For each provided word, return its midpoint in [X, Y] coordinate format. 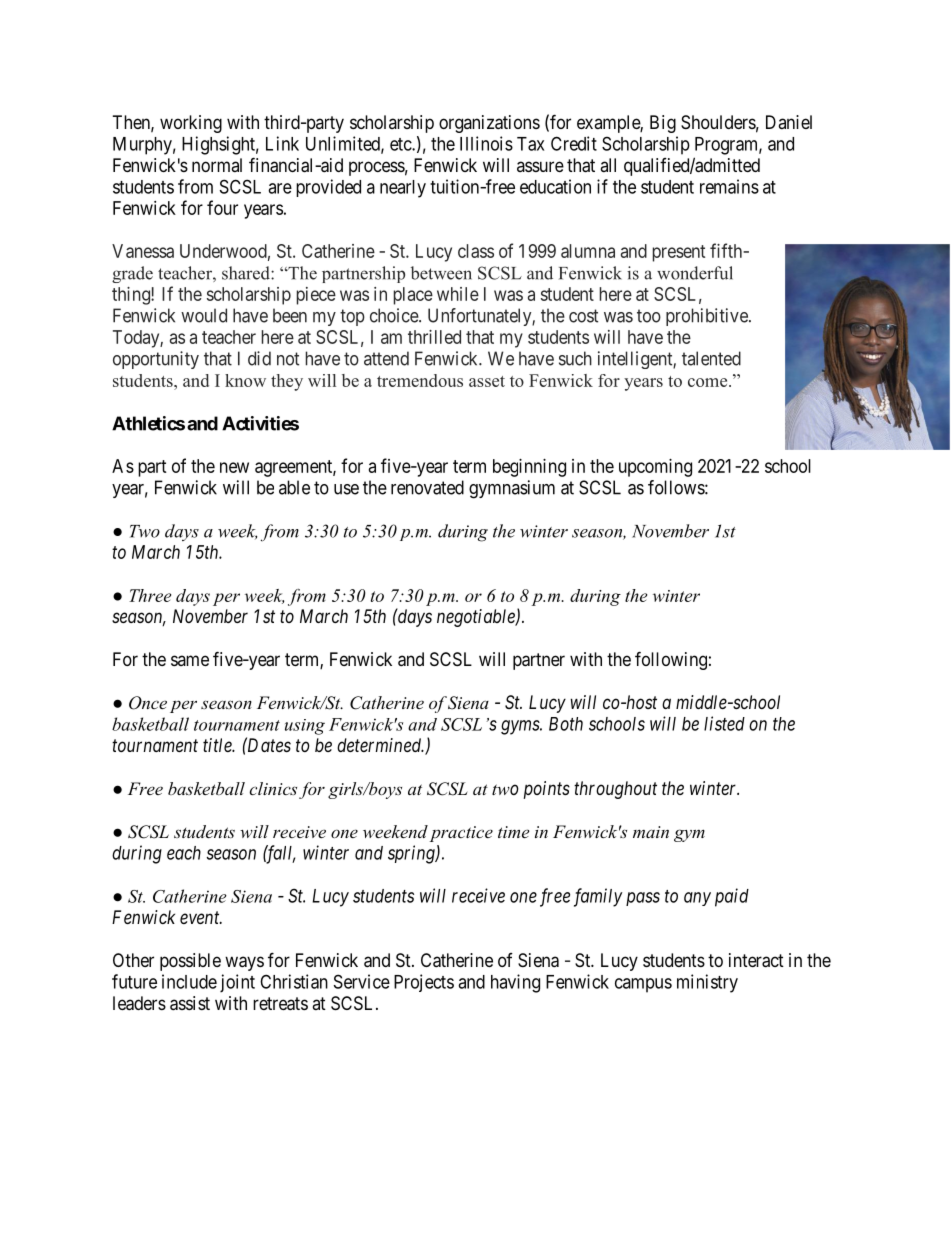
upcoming [655, 468]
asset [487, 381]
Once [148, 703]
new [234, 467]
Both [566, 724]
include [189, 981]
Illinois [486, 143]
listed [724, 723]
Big [663, 124]
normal [217, 165]
